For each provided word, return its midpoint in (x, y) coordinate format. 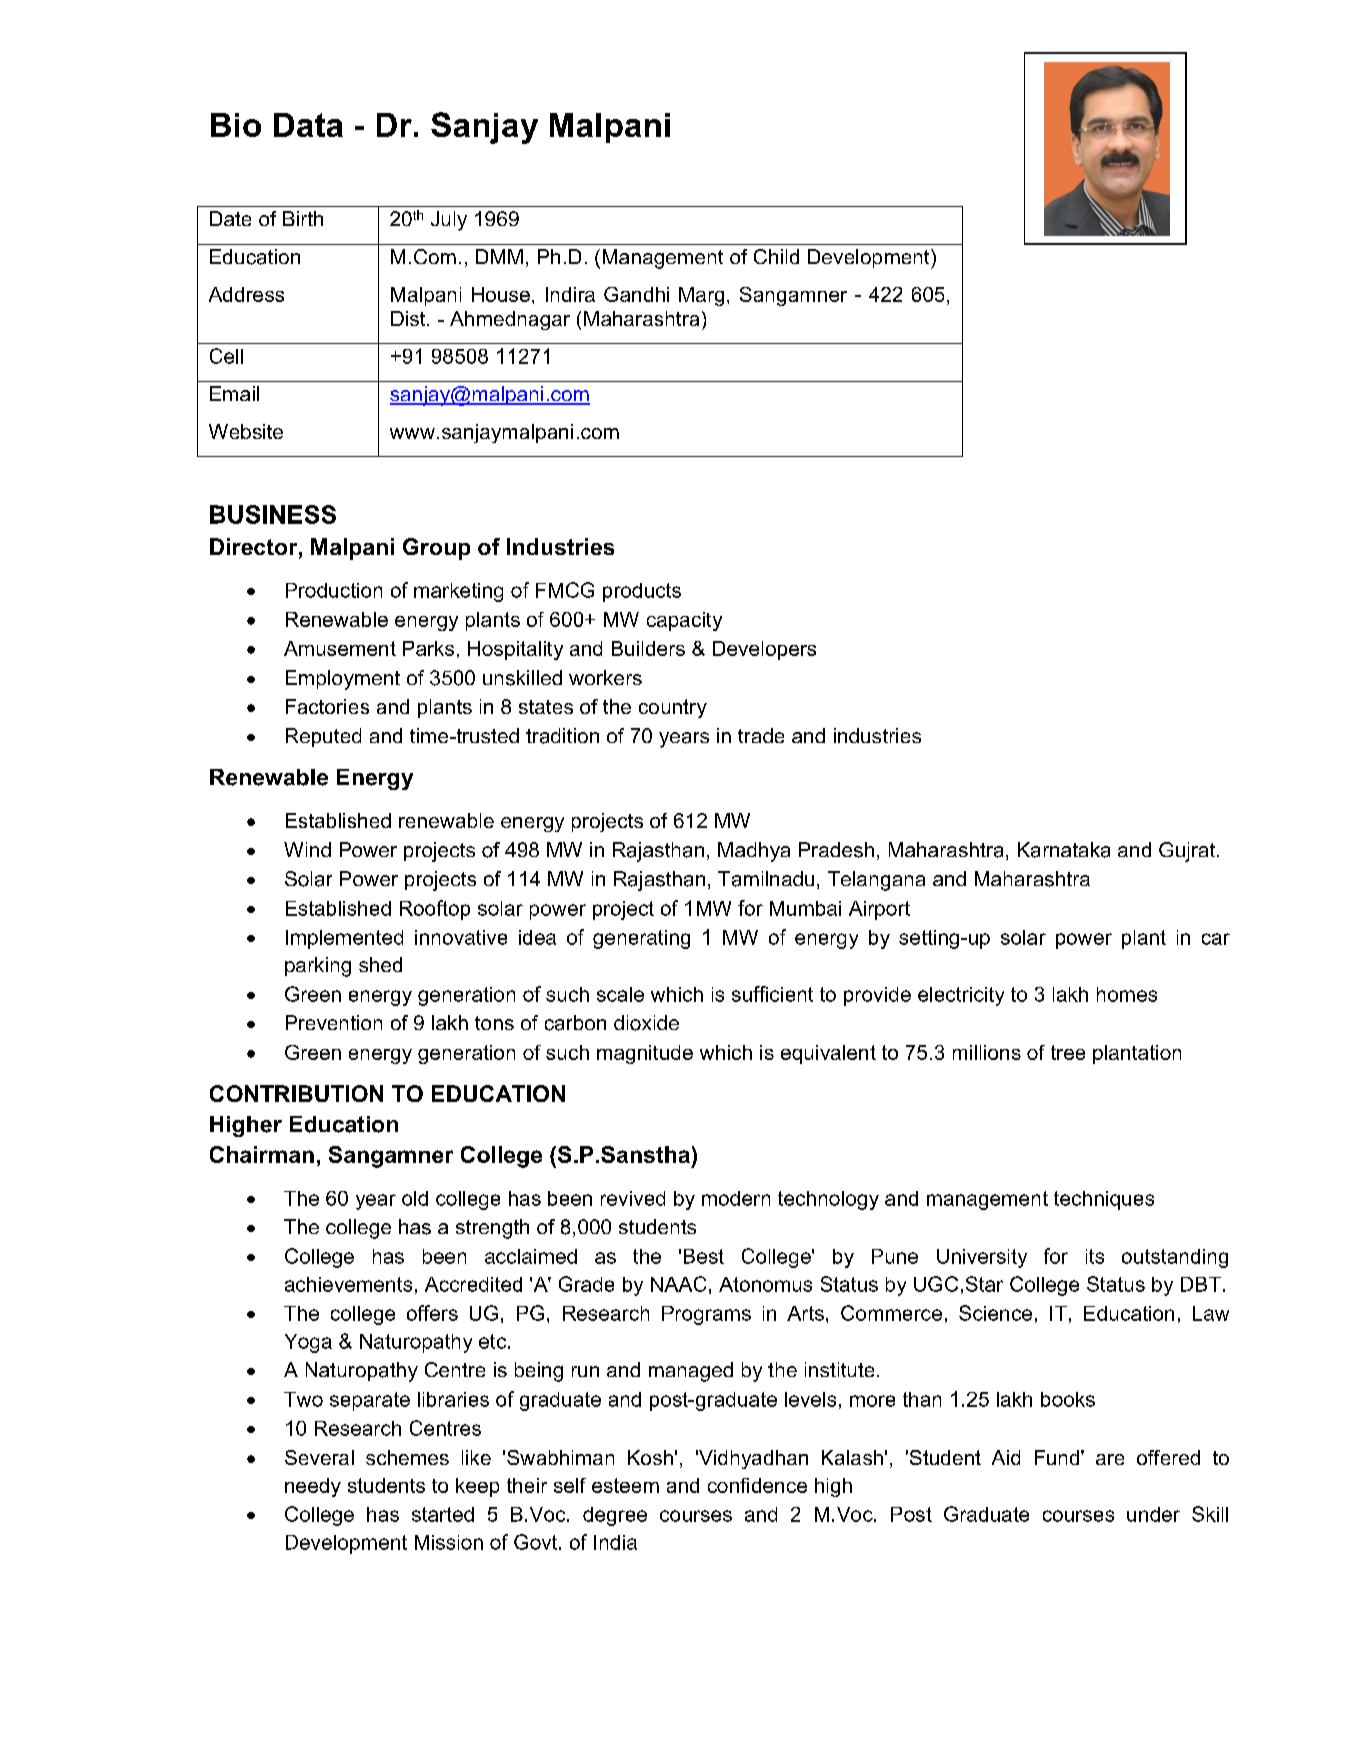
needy (313, 1487)
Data (308, 125)
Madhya (754, 852)
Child (776, 256)
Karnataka (1064, 850)
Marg (701, 296)
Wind (307, 849)
